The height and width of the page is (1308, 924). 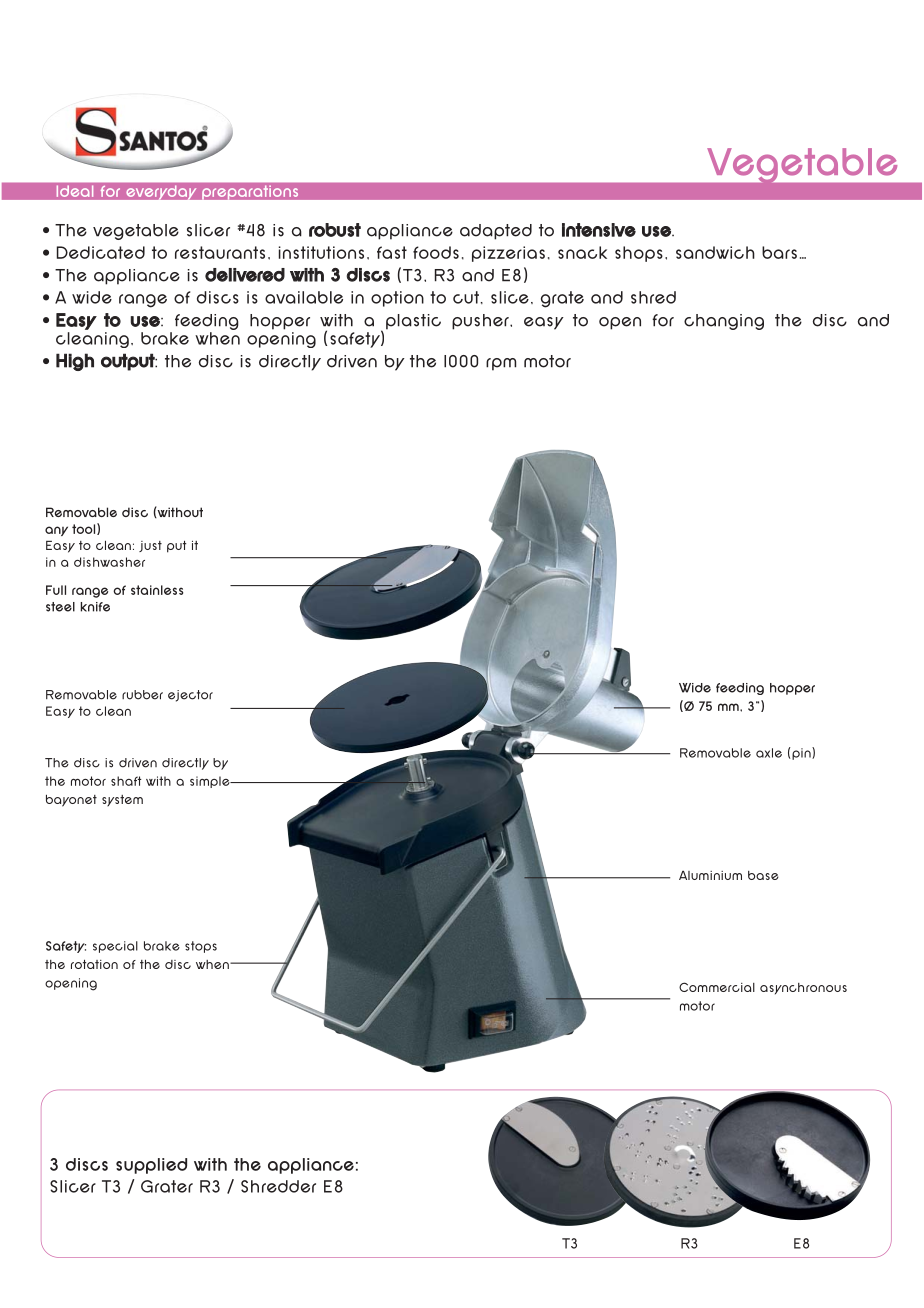 What do you see at coordinates (436, 252) in the page?
I see `foods` at bounding box center [436, 252].
